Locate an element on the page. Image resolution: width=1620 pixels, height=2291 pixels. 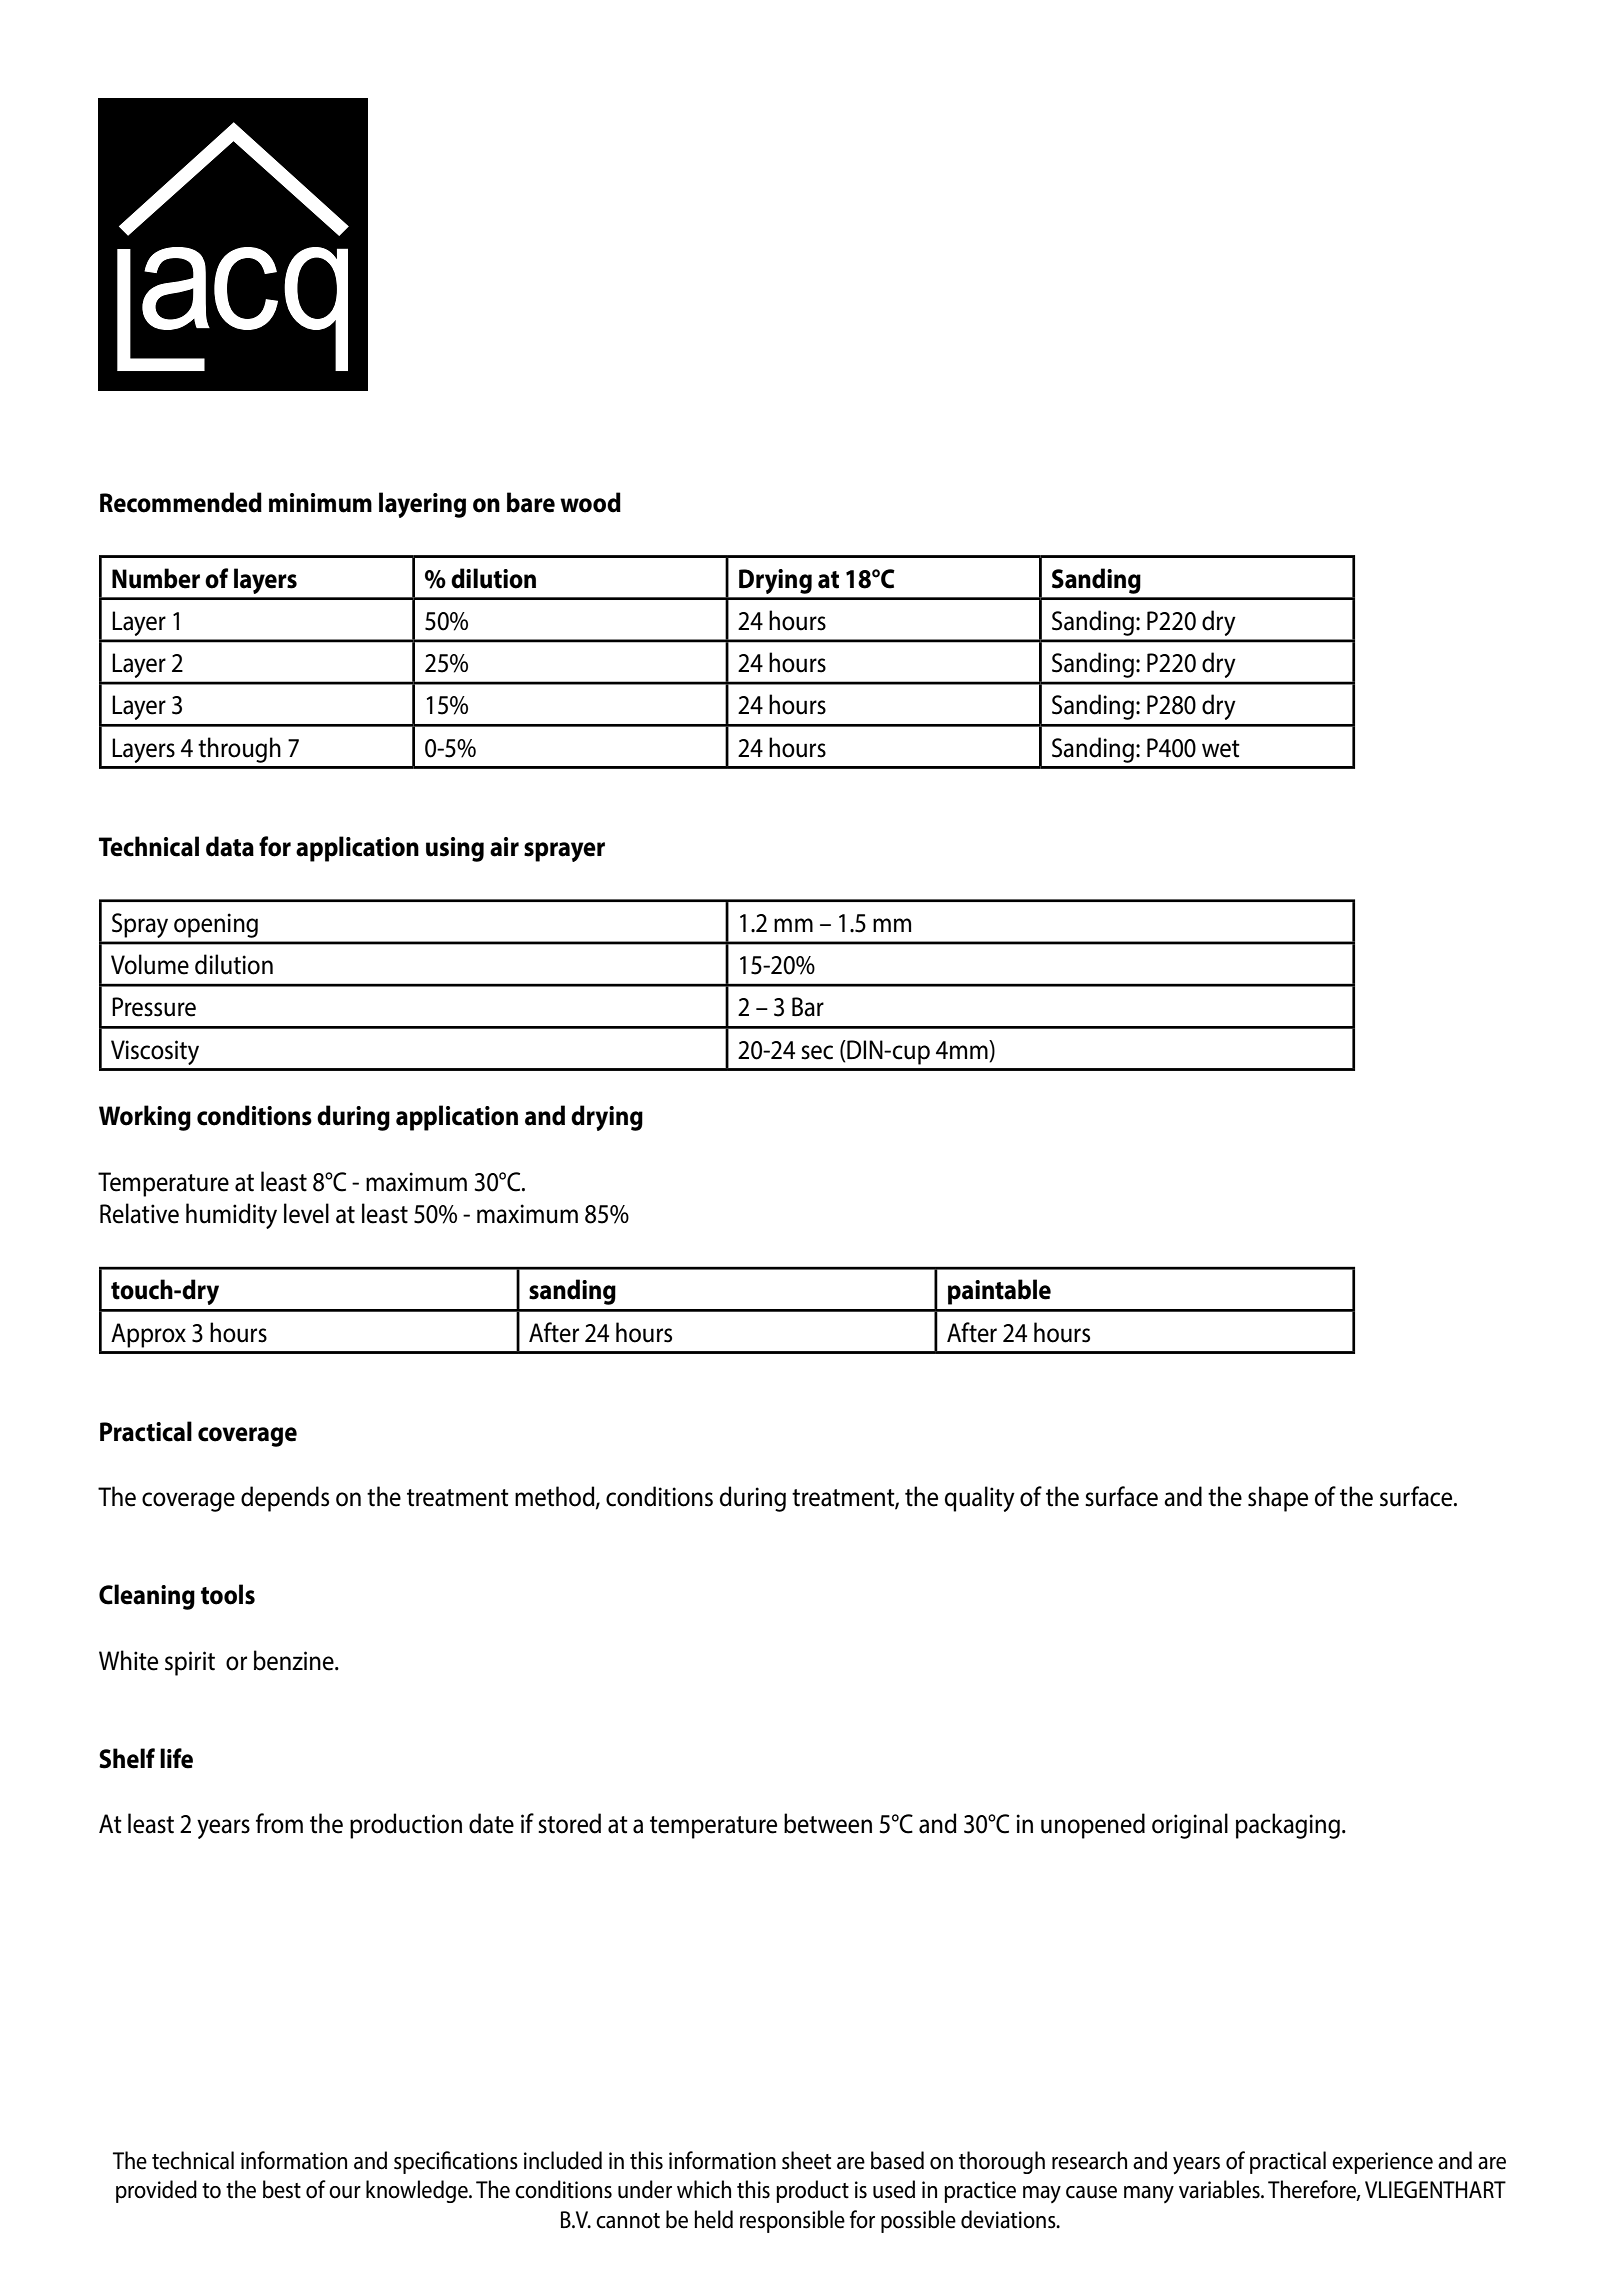
Viscosity is located at coordinates (155, 1052).
